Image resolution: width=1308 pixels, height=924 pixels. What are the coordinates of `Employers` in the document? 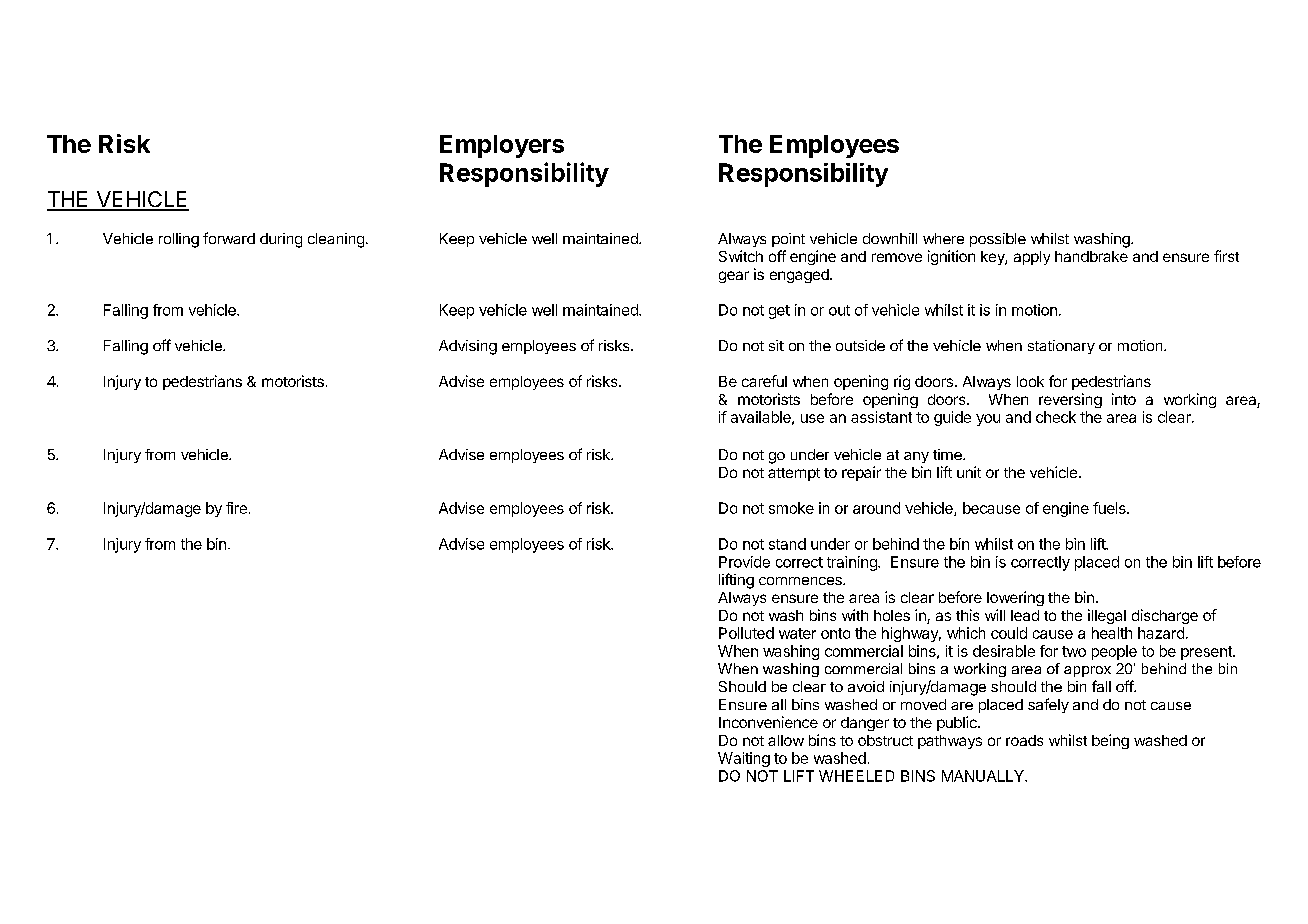 It's located at (502, 146).
